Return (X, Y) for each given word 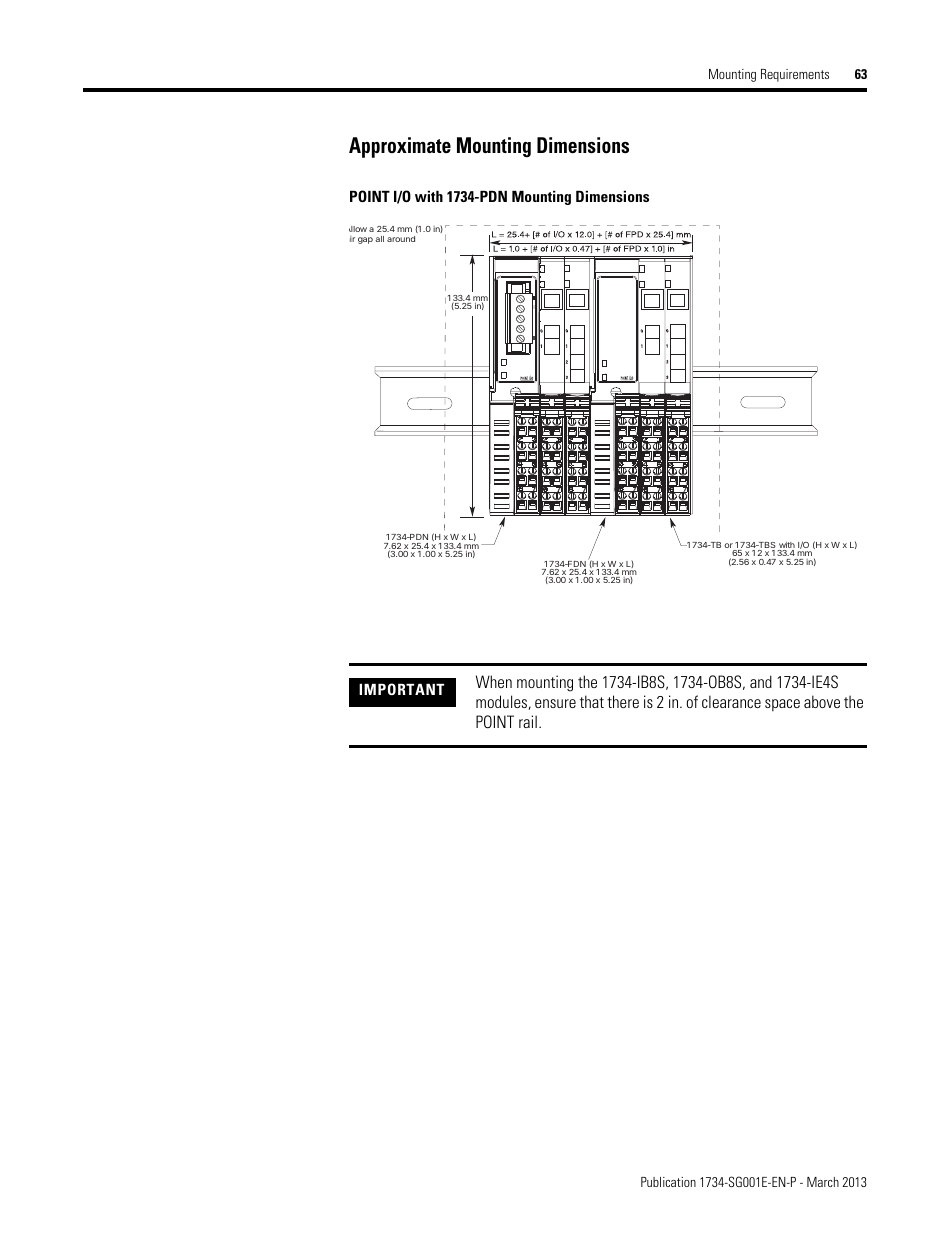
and (761, 681)
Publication (668, 1182)
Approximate (400, 147)
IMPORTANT (401, 689)
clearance (731, 701)
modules (502, 702)
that (592, 701)
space (782, 705)
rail (528, 721)
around (401, 239)
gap (365, 240)
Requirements (795, 75)
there (623, 701)
